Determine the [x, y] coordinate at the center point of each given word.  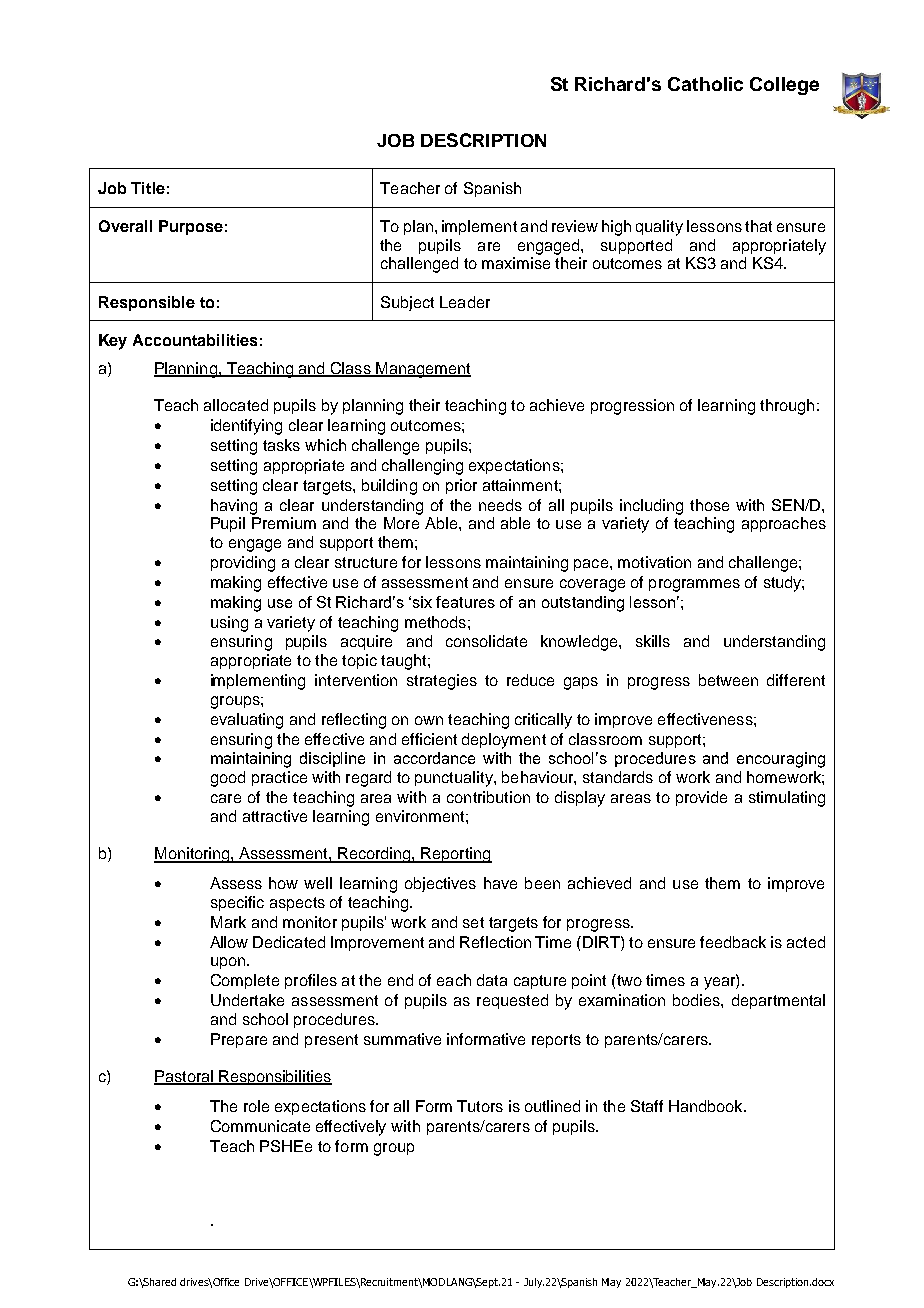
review [575, 226]
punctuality [455, 779]
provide [701, 798]
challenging [422, 467]
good [228, 779]
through [787, 407]
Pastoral [184, 1077]
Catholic [705, 84]
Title [148, 188]
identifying [246, 427]
